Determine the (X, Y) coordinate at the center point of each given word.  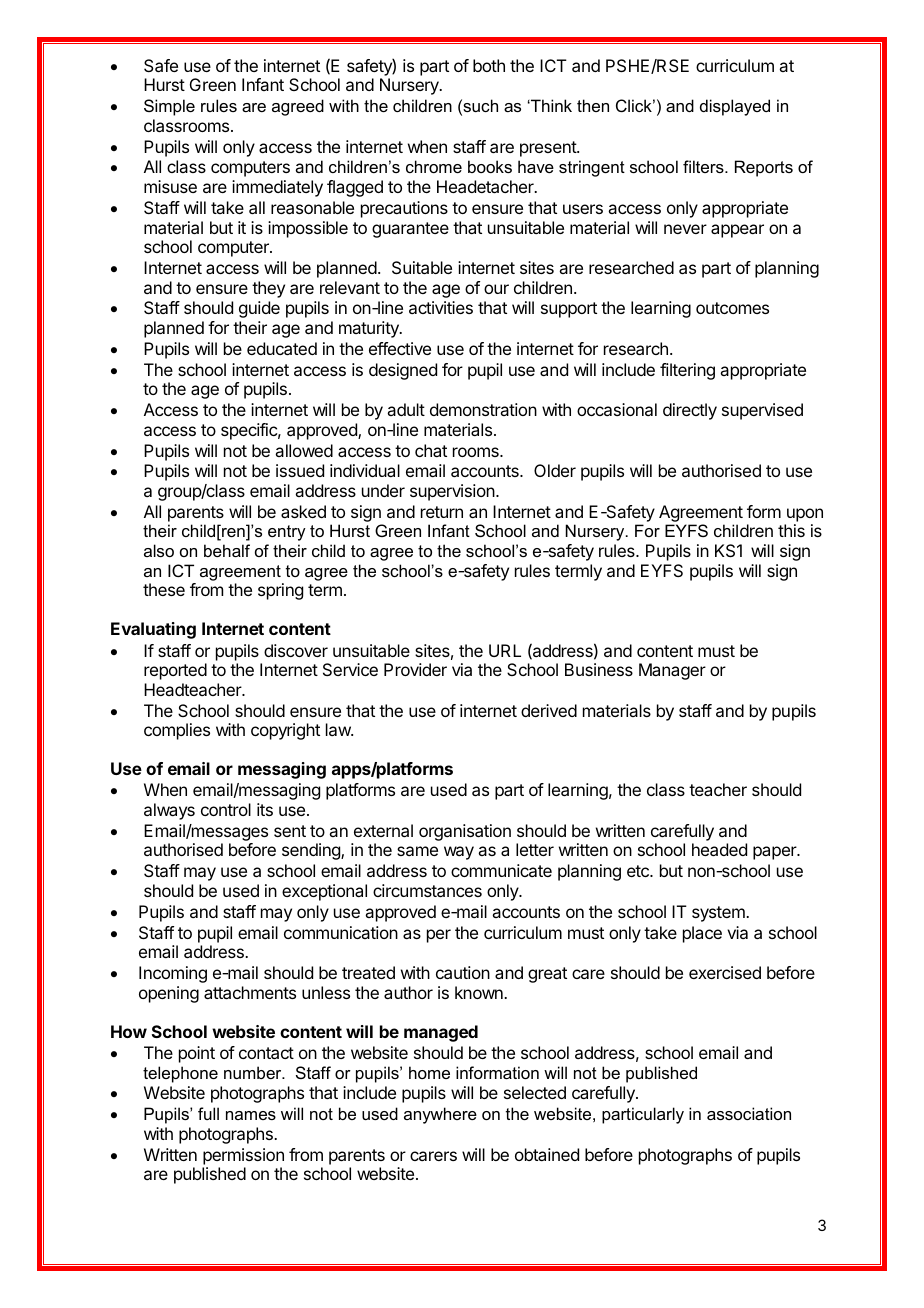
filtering (687, 371)
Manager (672, 671)
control (226, 809)
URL (505, 650)
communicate (501, 870)
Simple (169, 107)
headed (719, 849)
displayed (735, 107)
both (489, 65)
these (164, 589)
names (251, 1115)
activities (441, 307)
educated (282, 348)
